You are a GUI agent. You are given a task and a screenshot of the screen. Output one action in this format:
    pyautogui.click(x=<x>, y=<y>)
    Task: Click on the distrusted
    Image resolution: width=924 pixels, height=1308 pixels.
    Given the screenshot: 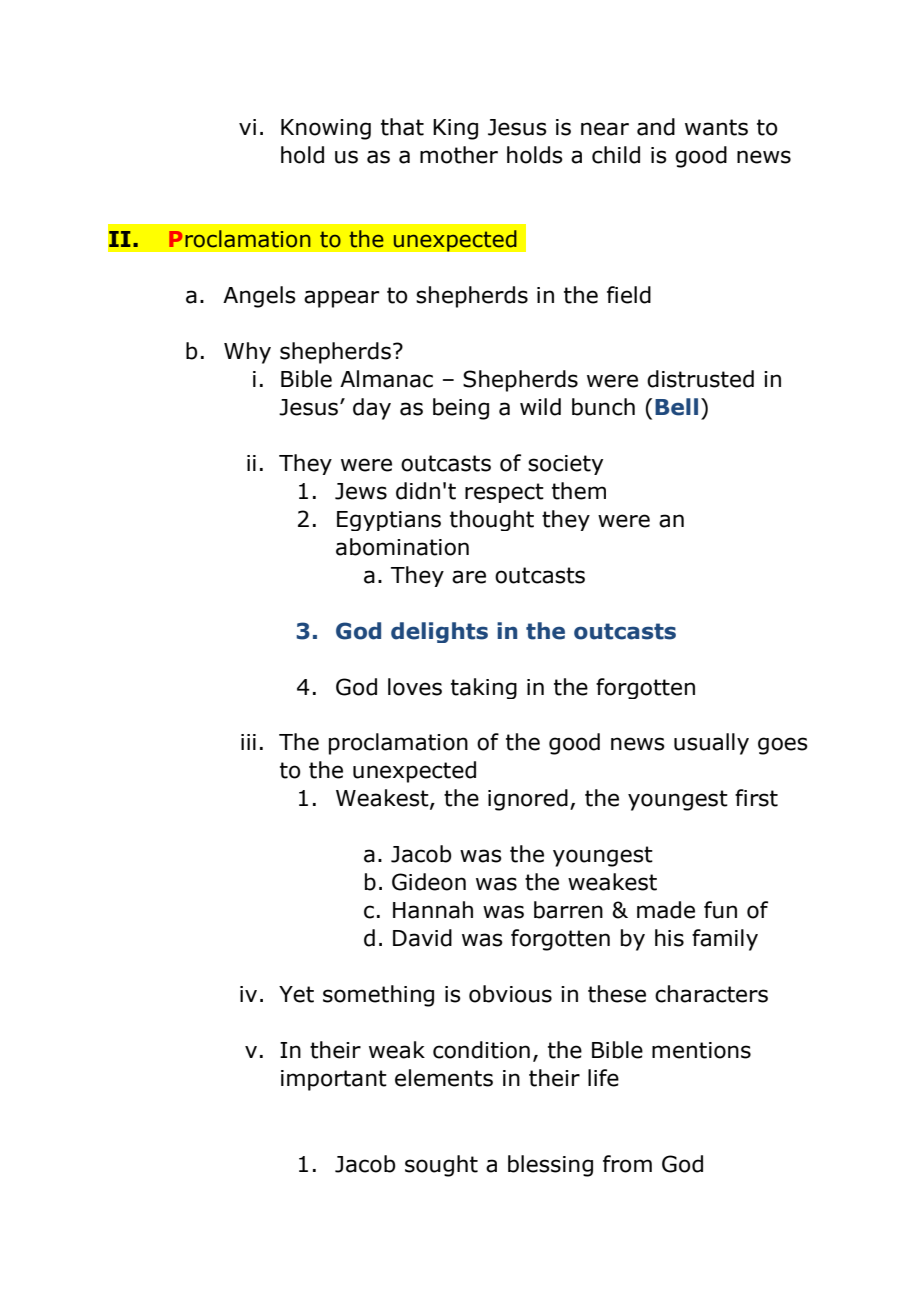 What is the action you would take?
    pyautogui.click(x=700, y=379)
